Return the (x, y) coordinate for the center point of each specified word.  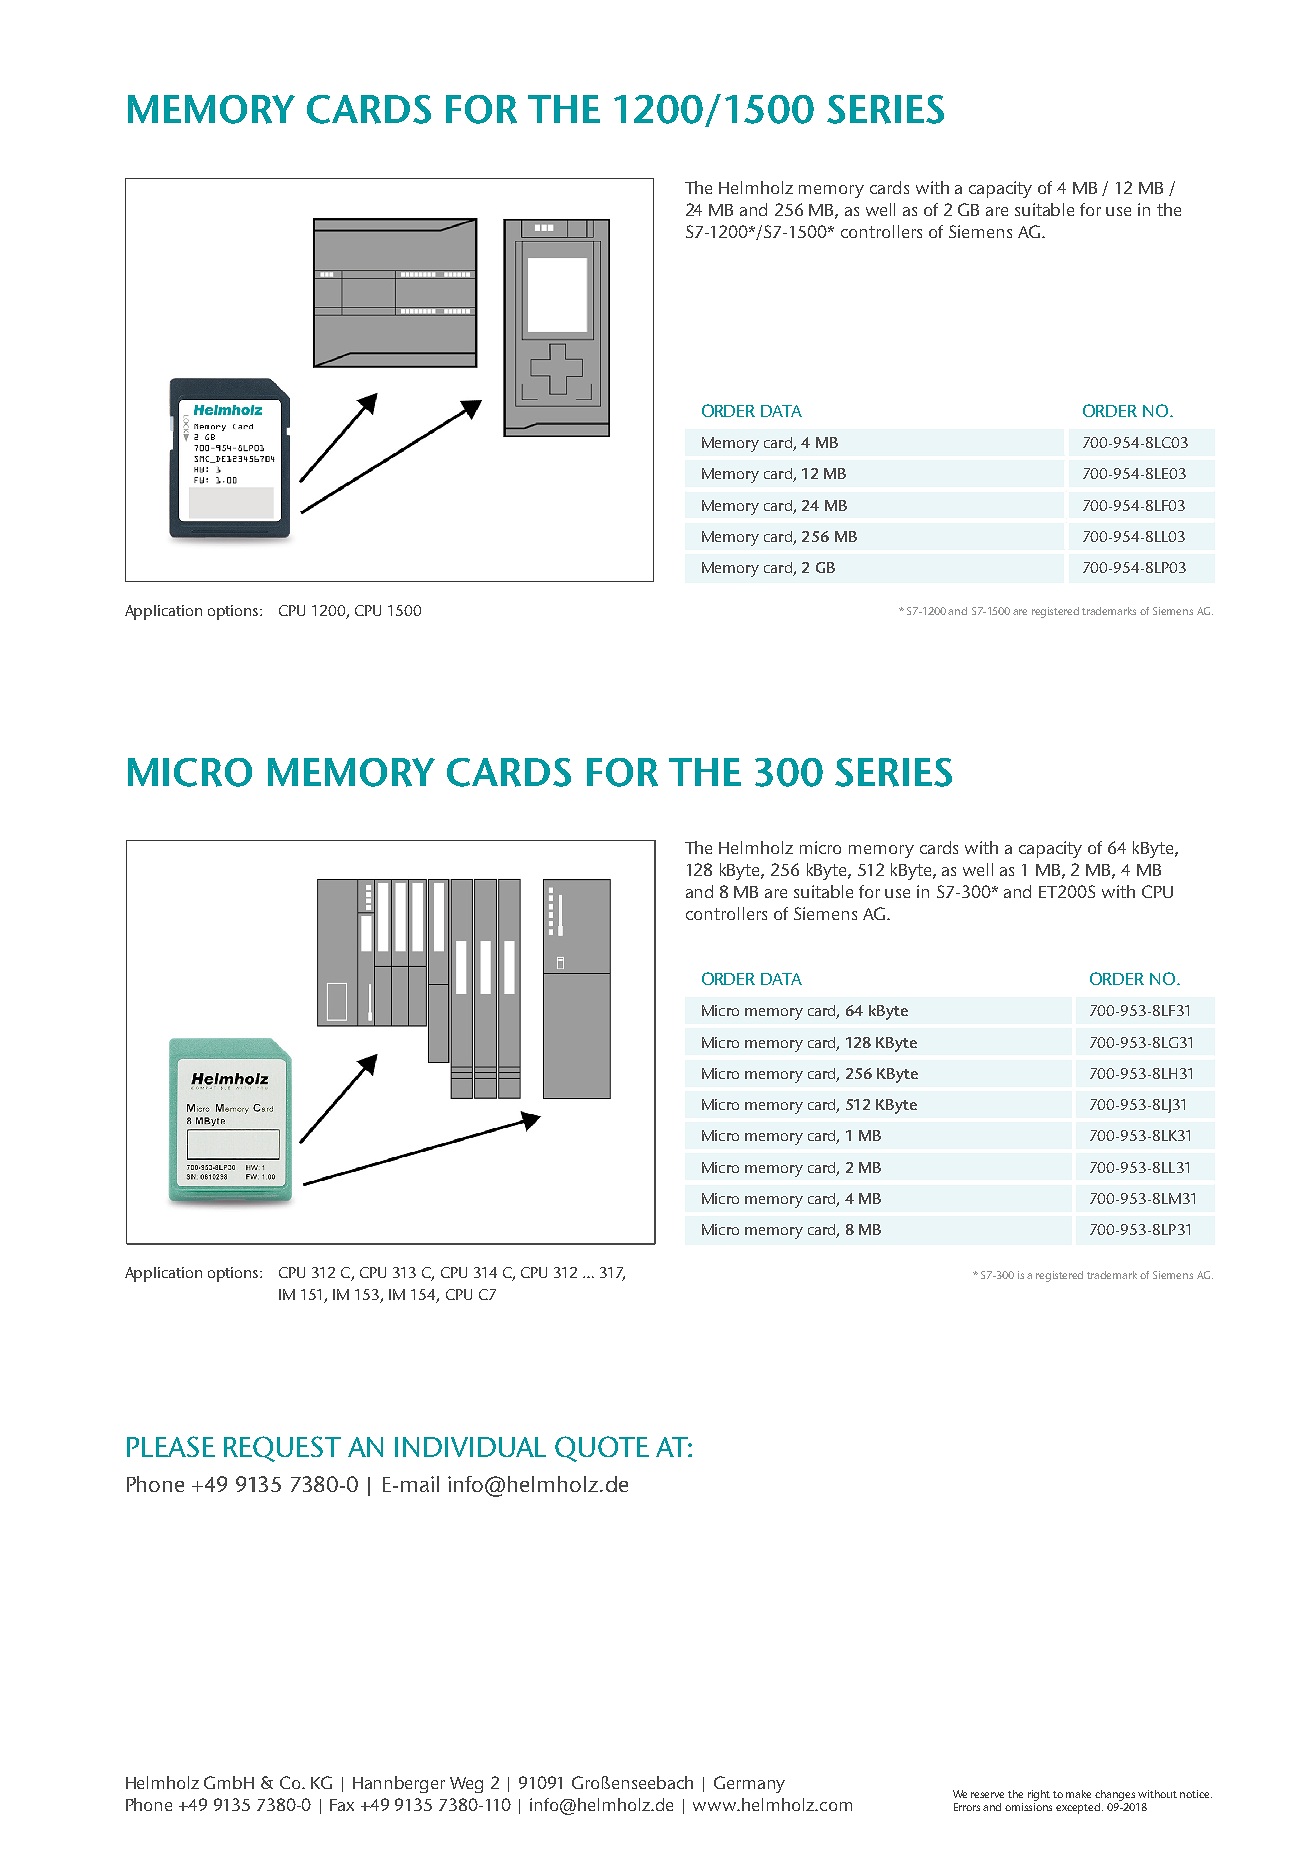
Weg (466, 1785)
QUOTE (602, 1449)
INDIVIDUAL (470, 1447)
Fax (342, 1805)
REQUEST (282, 1449)
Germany (749, 1784)
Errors (967, 1807)
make (1078, 1794)
